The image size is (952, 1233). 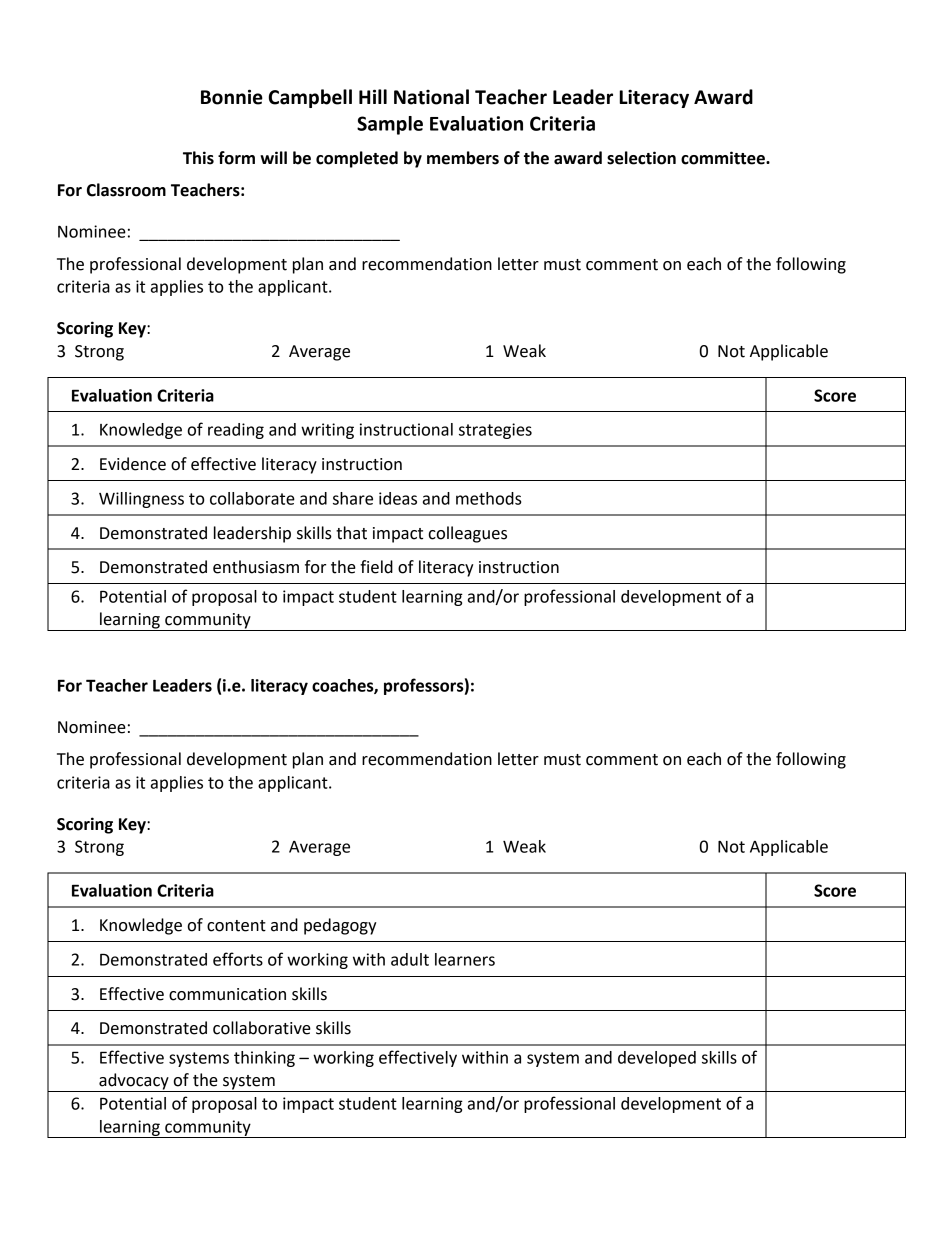 What do you see at coordinates (467, 534) in the screenshot?
I see `colleagues` at bounding box center [467, 534].
